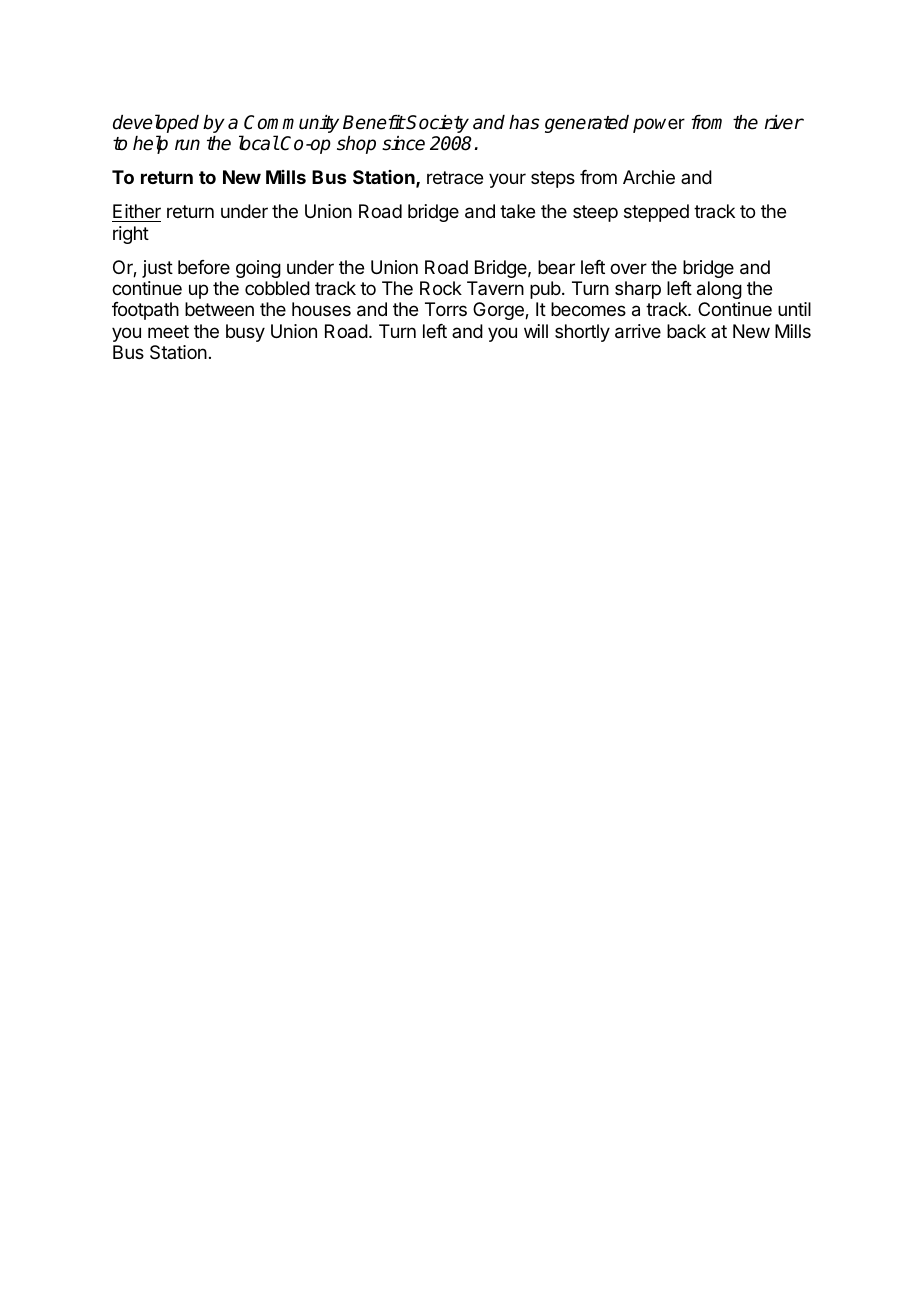 The width and height of the screenshot is (924, 1309). I want to click on right, so click(131, 235).
